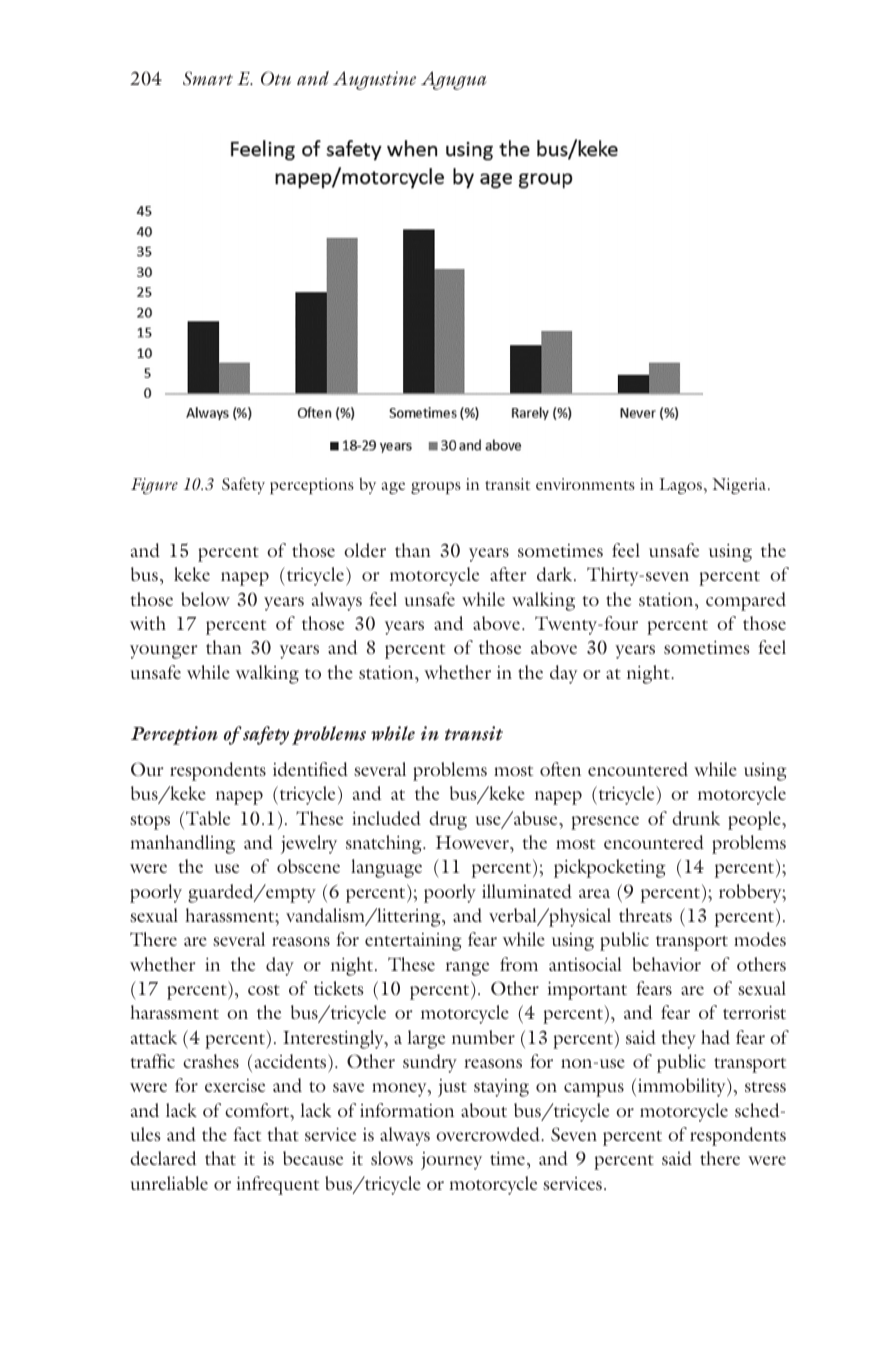 The image size is (896, 1345). I want to click on below, so click(205, 599).
